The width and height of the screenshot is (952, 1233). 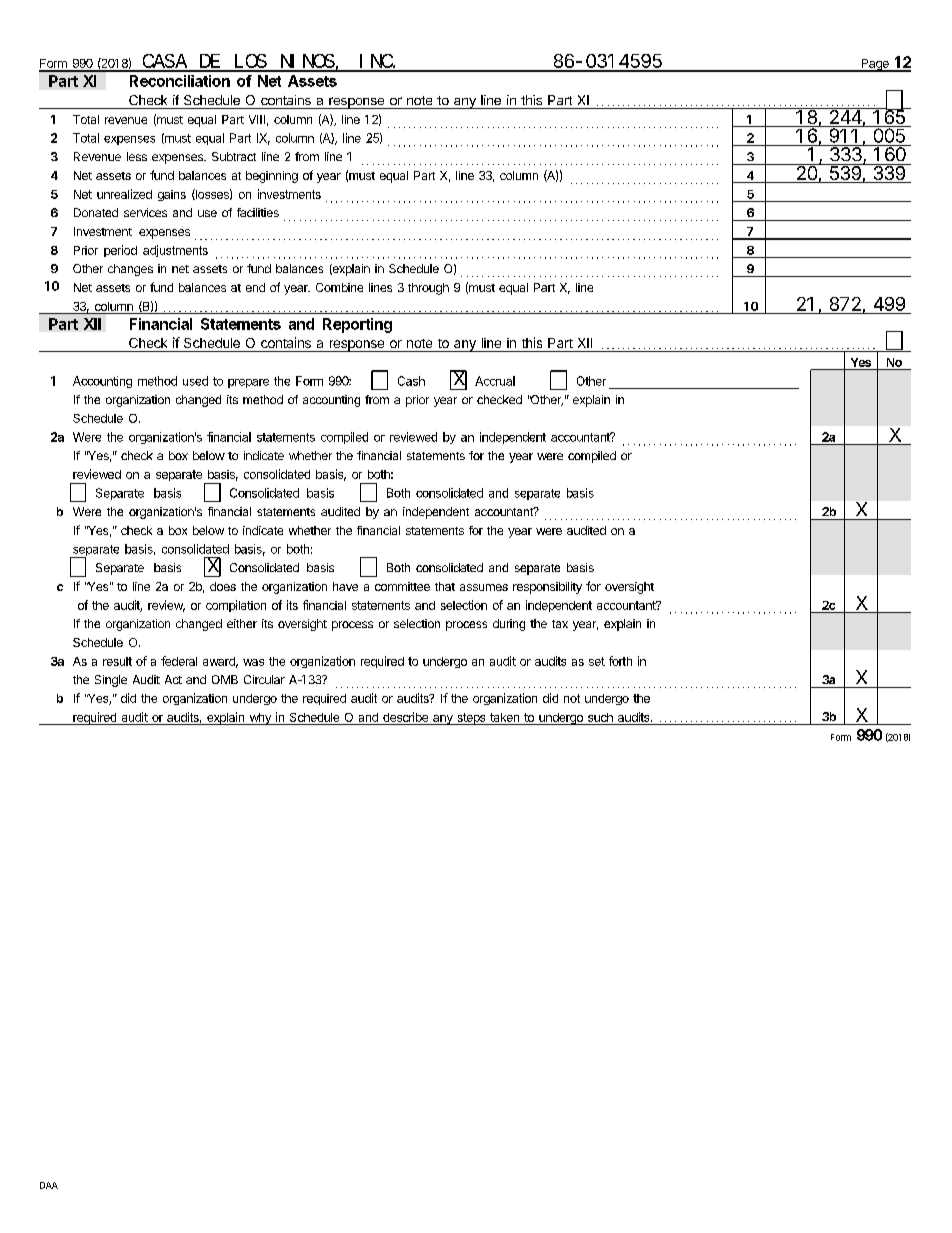 I want to click on DAA, so click(x=49, y=1185).
